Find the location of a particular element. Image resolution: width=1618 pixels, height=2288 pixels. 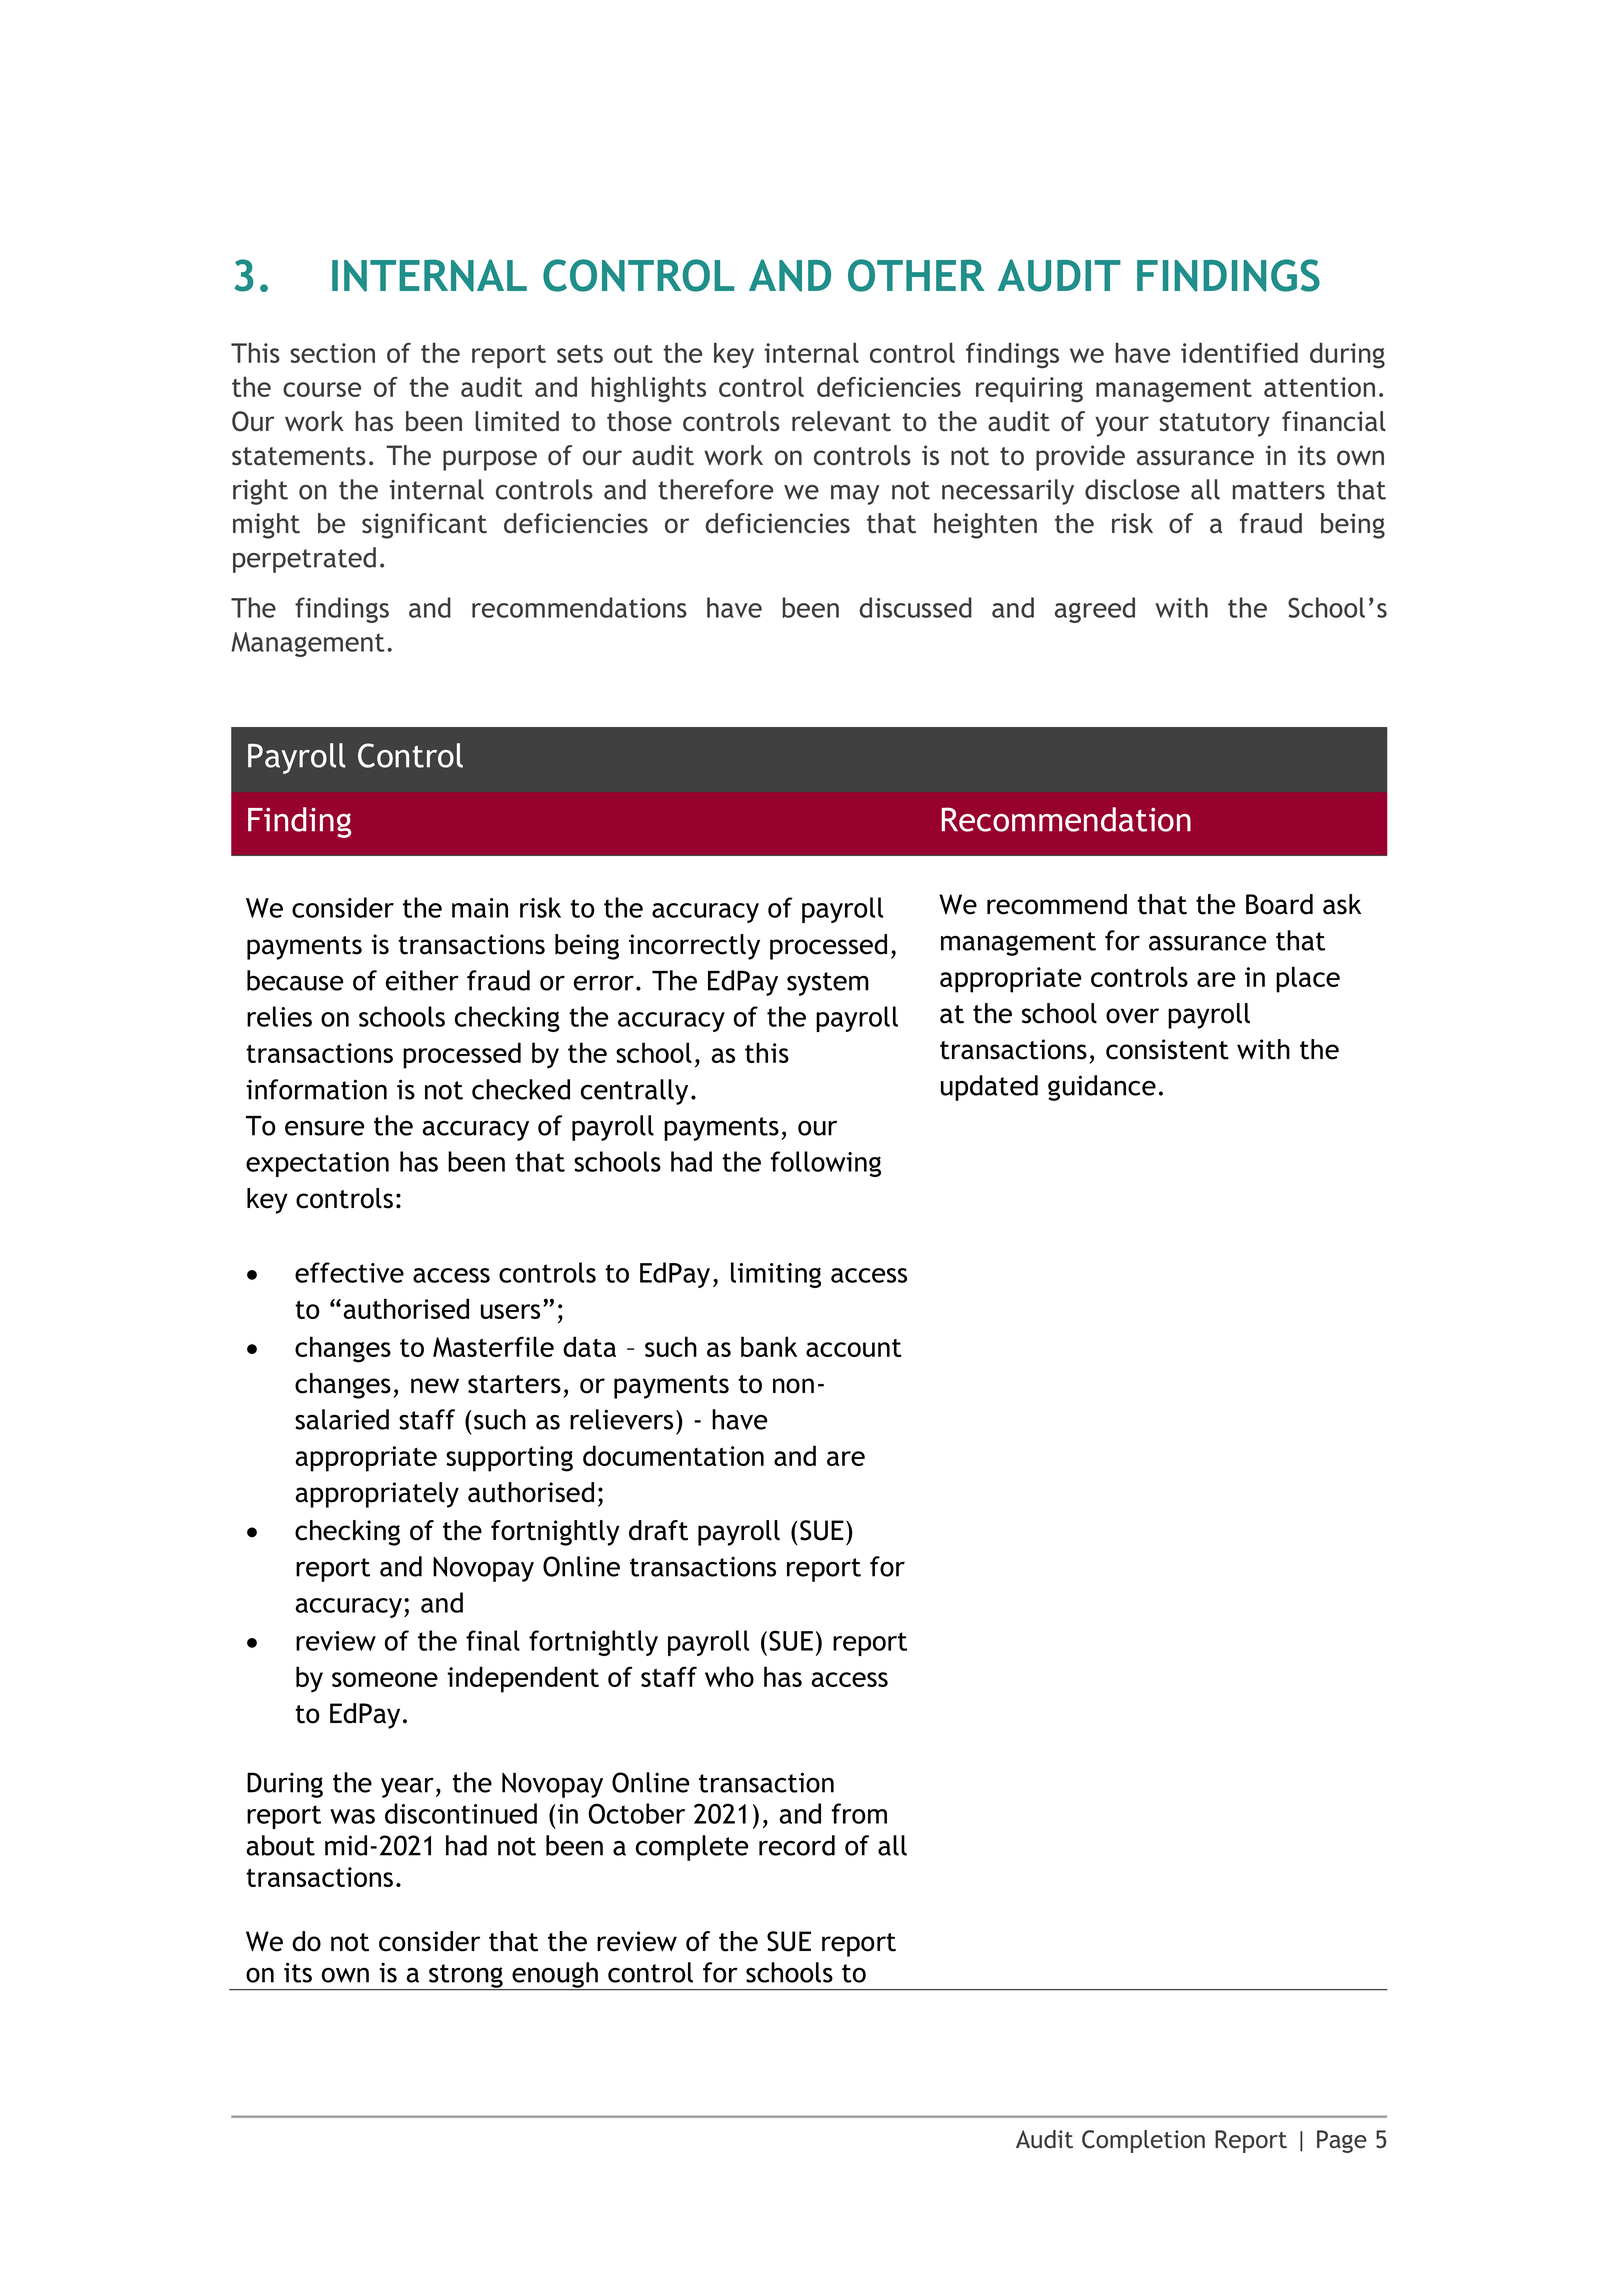

who is located at coordinates (729, 1676).
